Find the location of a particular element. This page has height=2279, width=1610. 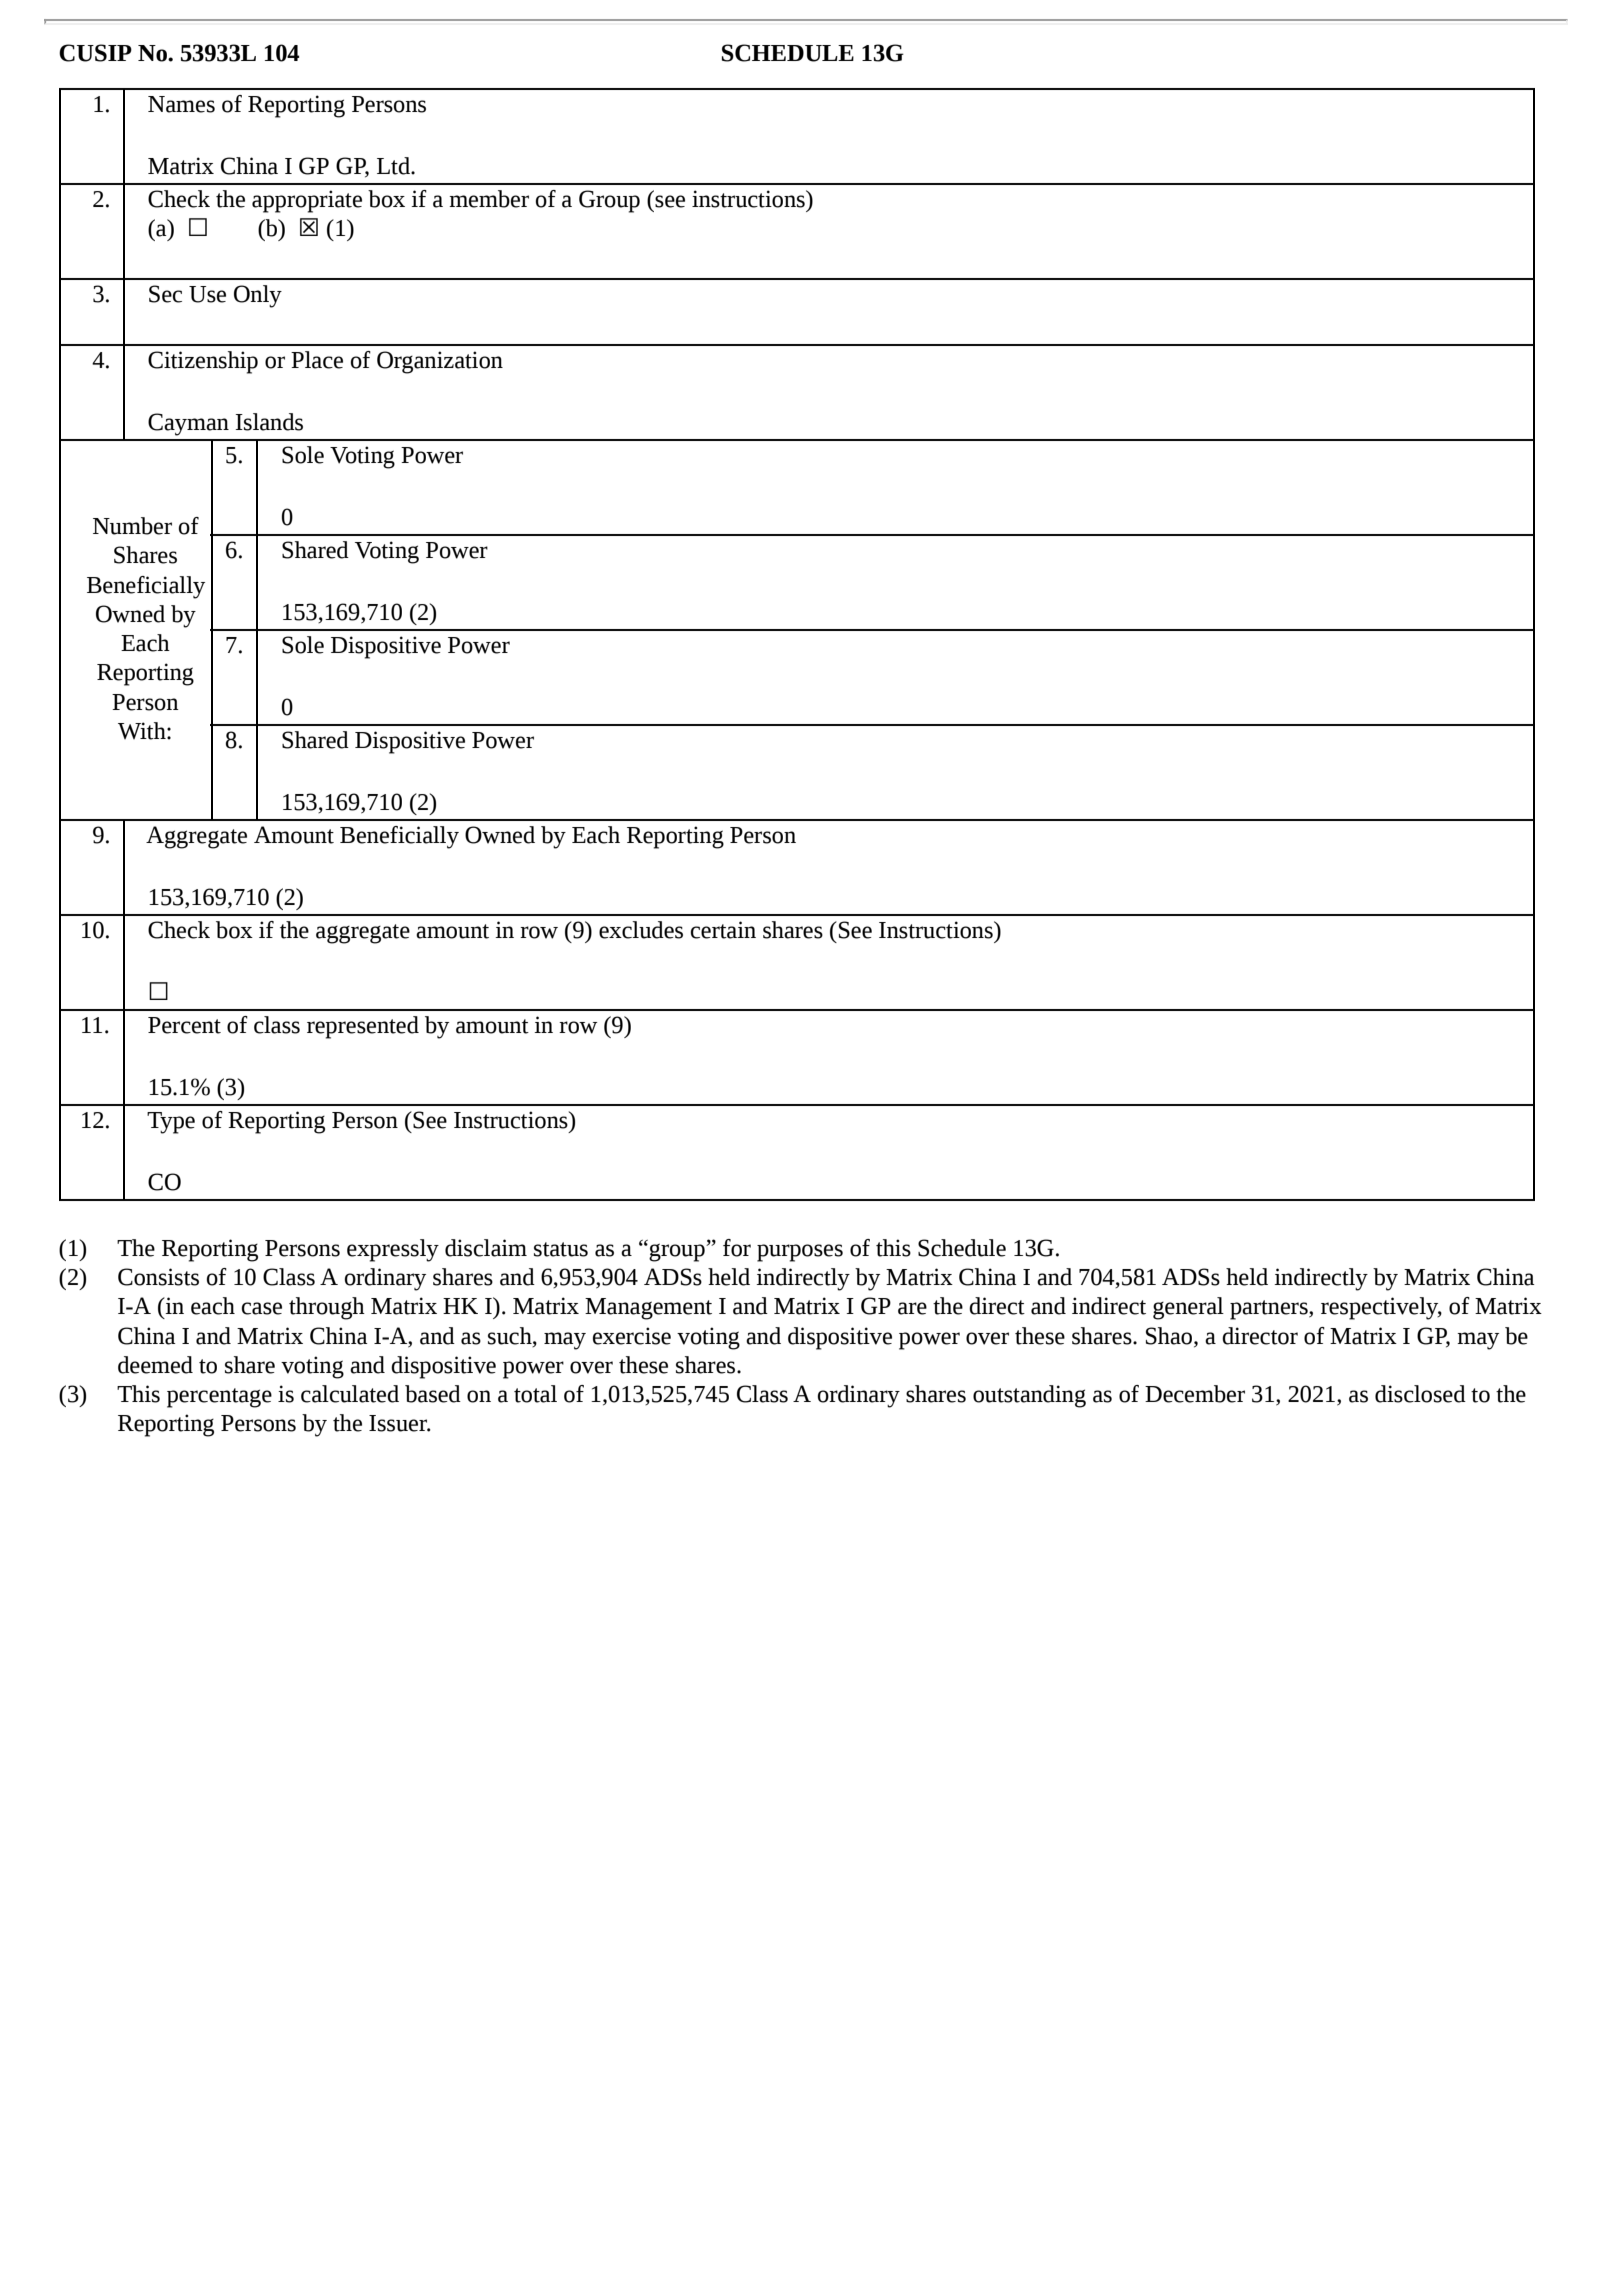

member is located at coordinates (489, 199).
